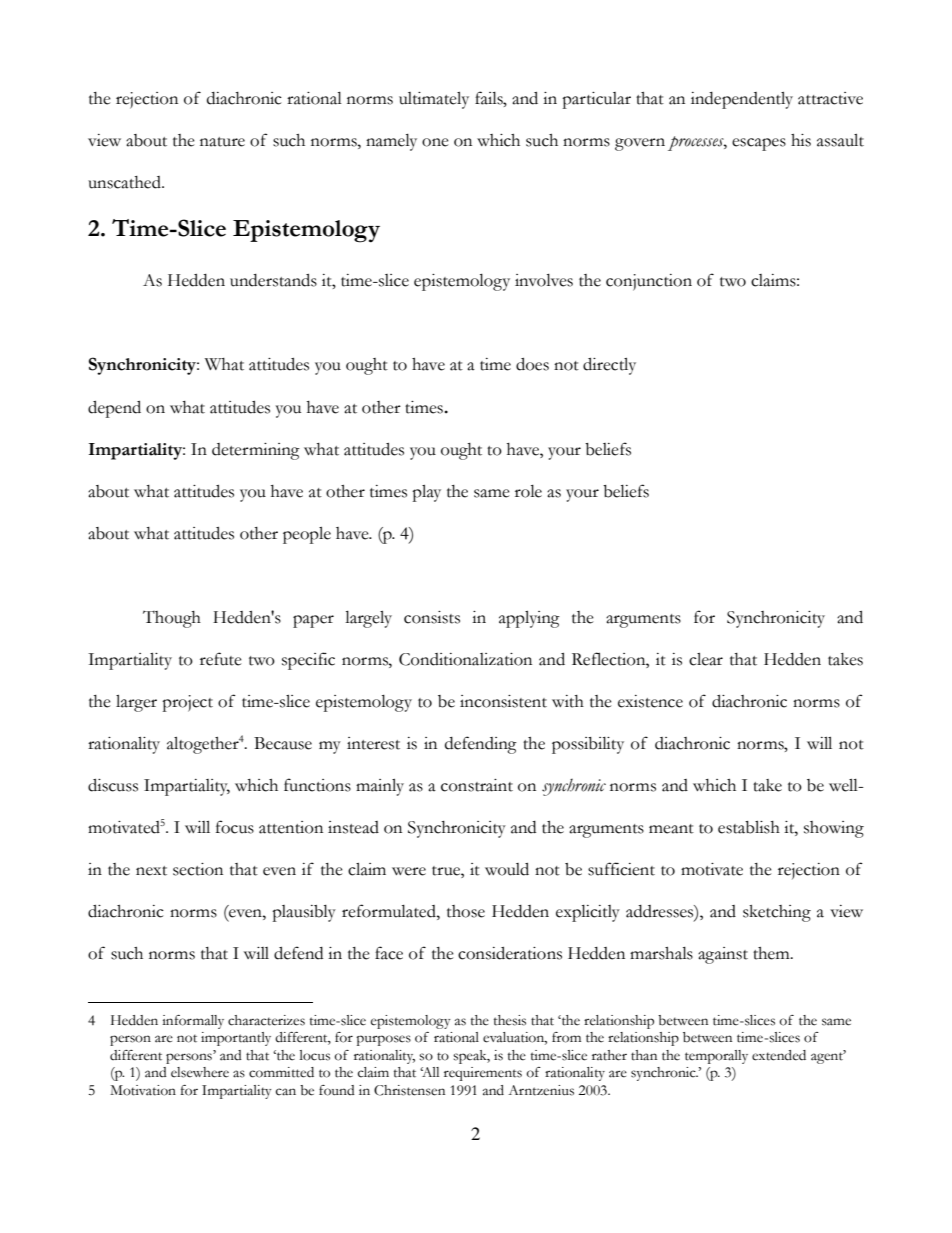 The width and height of the image is (952, 1233). What do you see at coordinates (235, 827) in the image?
I see `focus` at bounding box center [235, 827].
